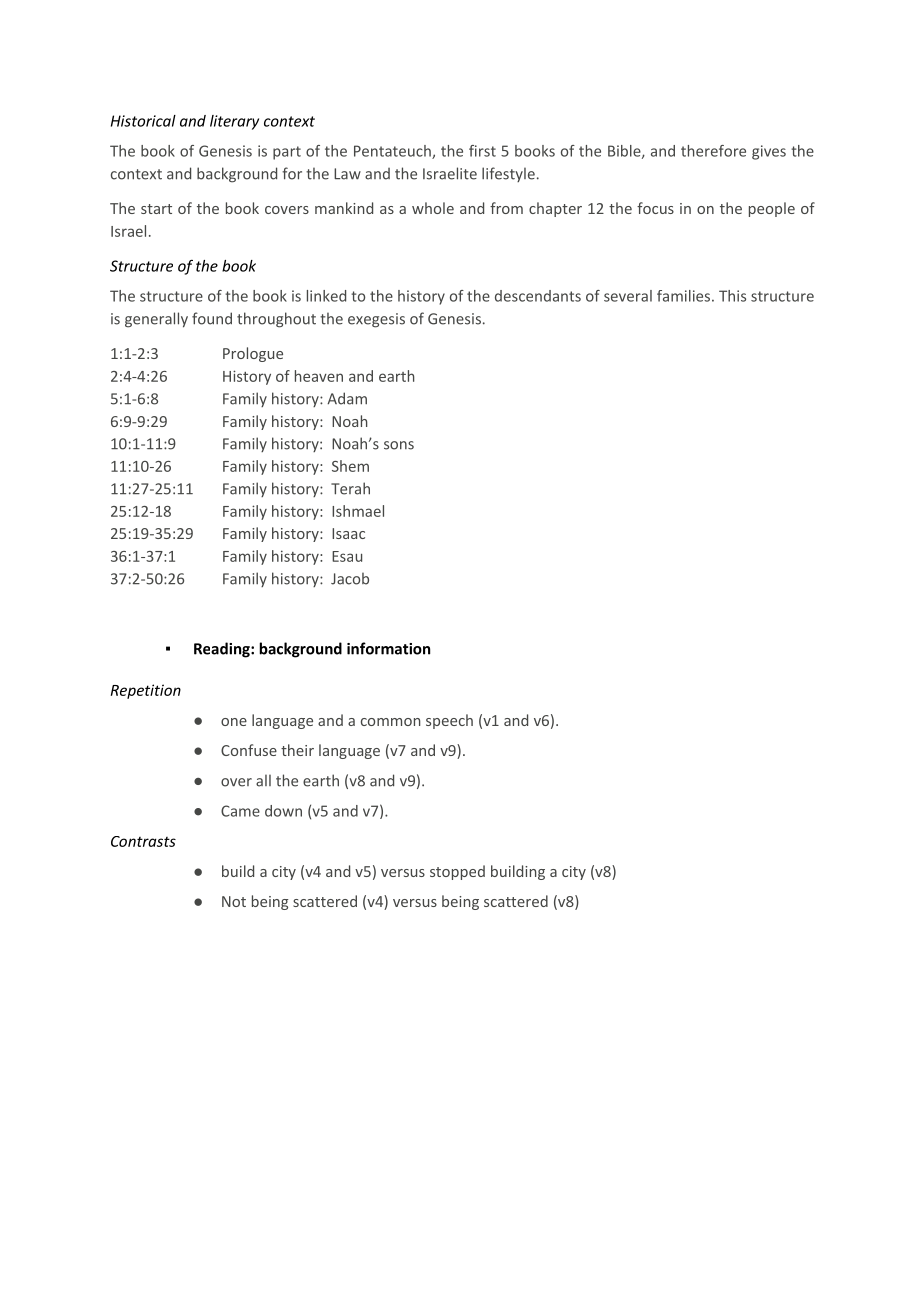  I want to click on therefore, so click(713, 151).
